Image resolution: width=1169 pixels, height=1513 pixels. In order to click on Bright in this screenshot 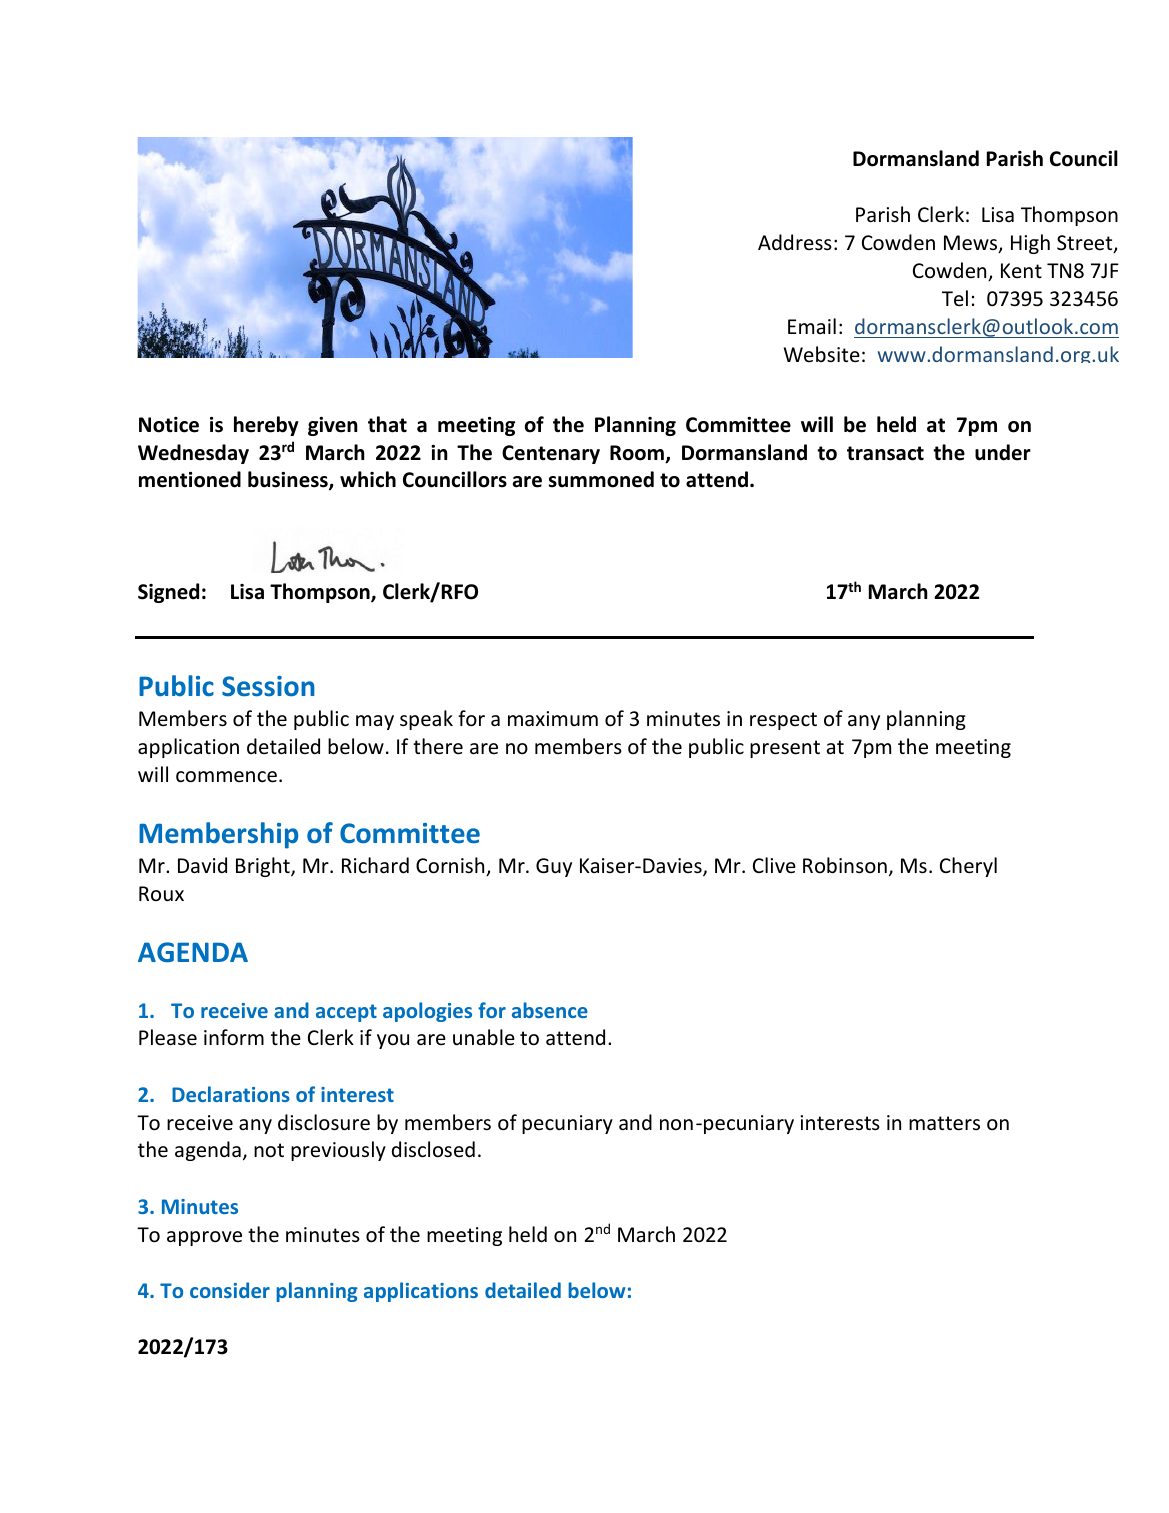, I will do `click(264, 867)`.
